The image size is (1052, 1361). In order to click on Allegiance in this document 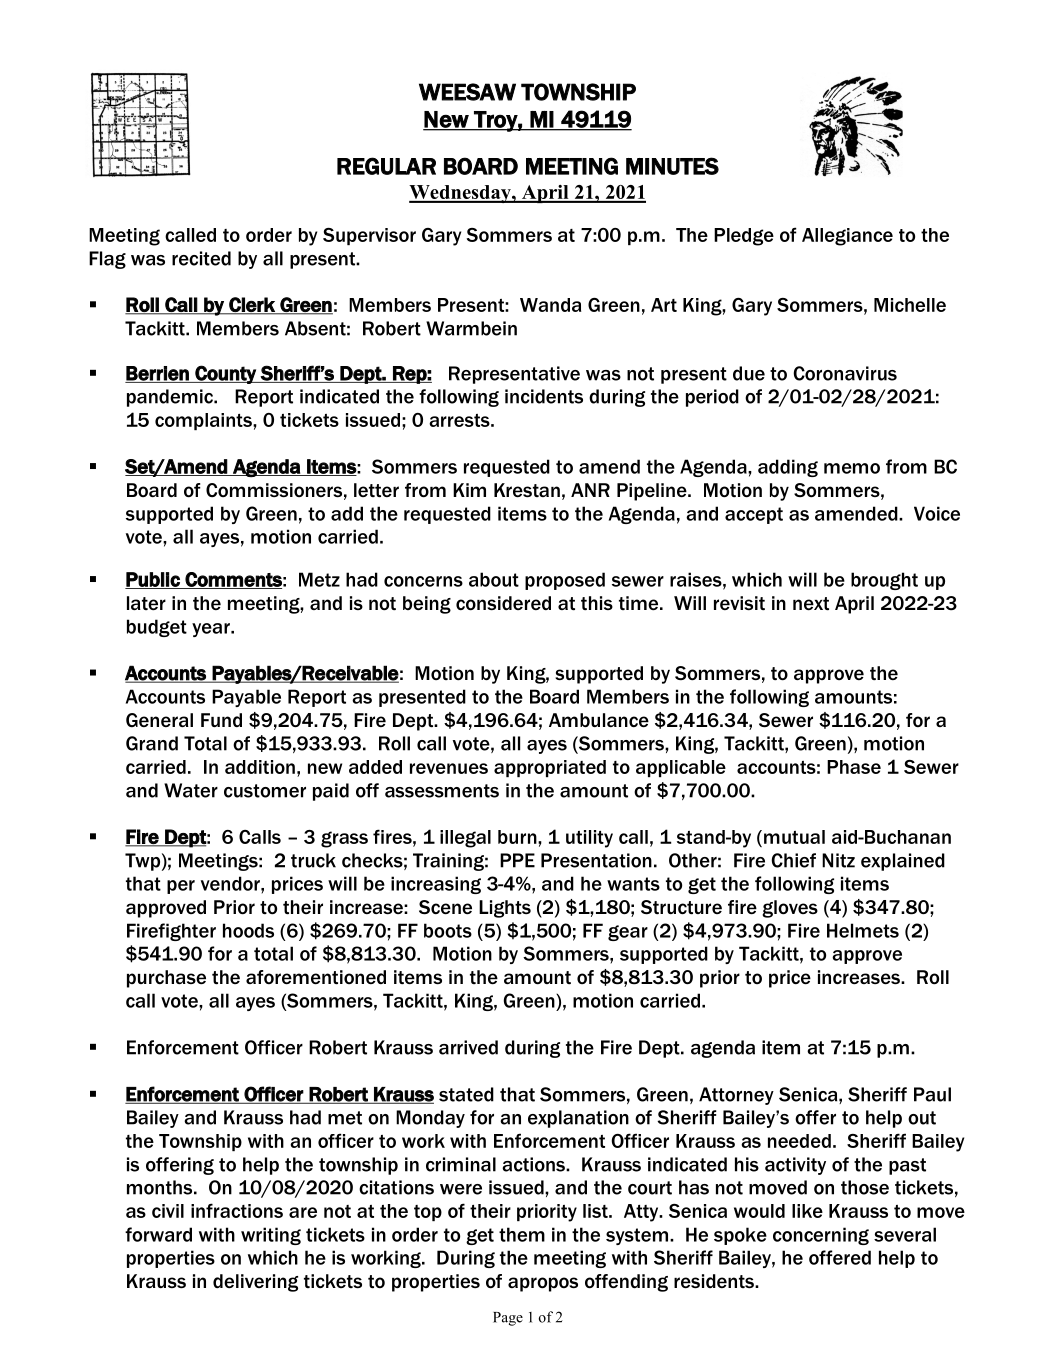, I will do `click(847, 237)`.
